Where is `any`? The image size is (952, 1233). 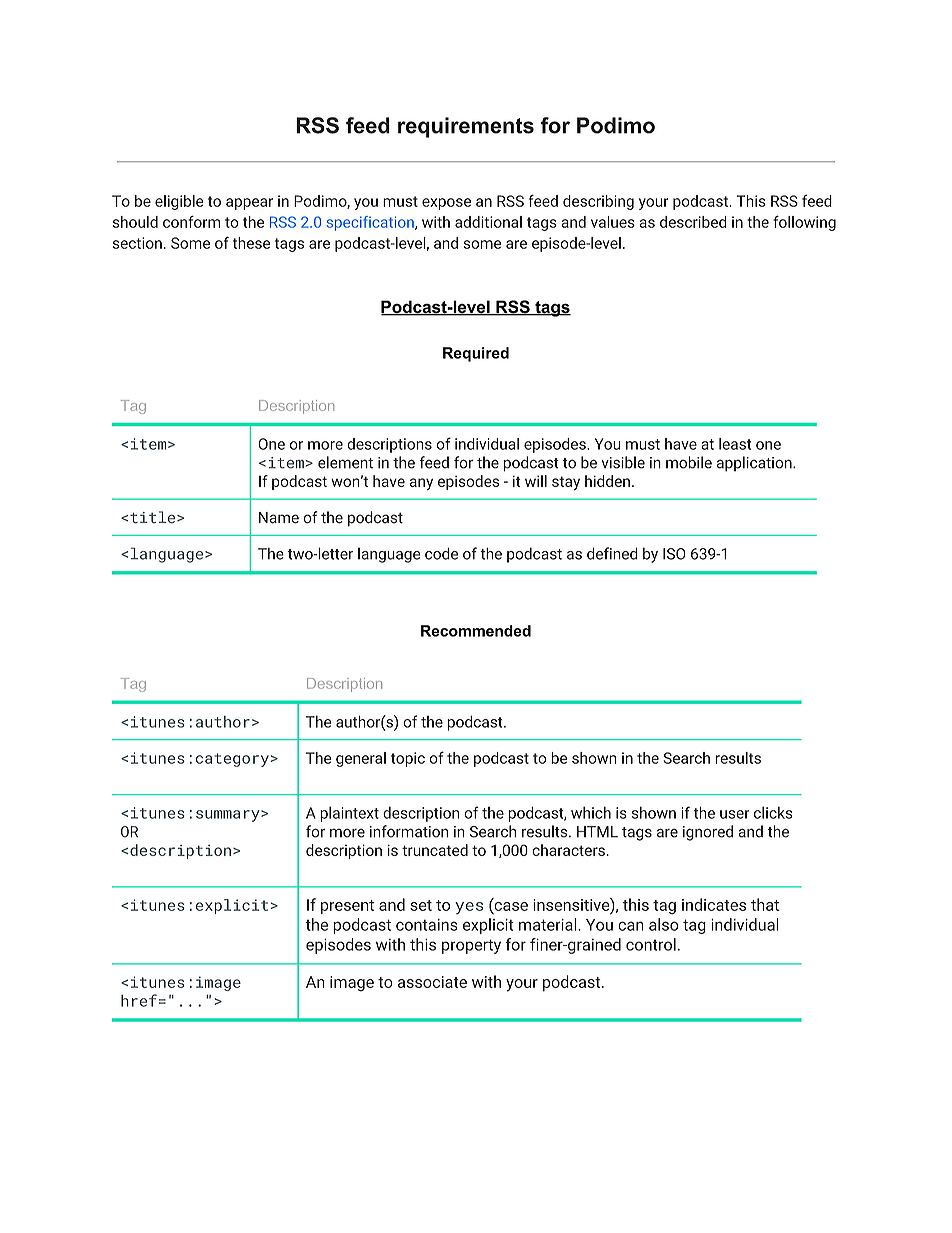
any is located at coordinates (421, 484).
